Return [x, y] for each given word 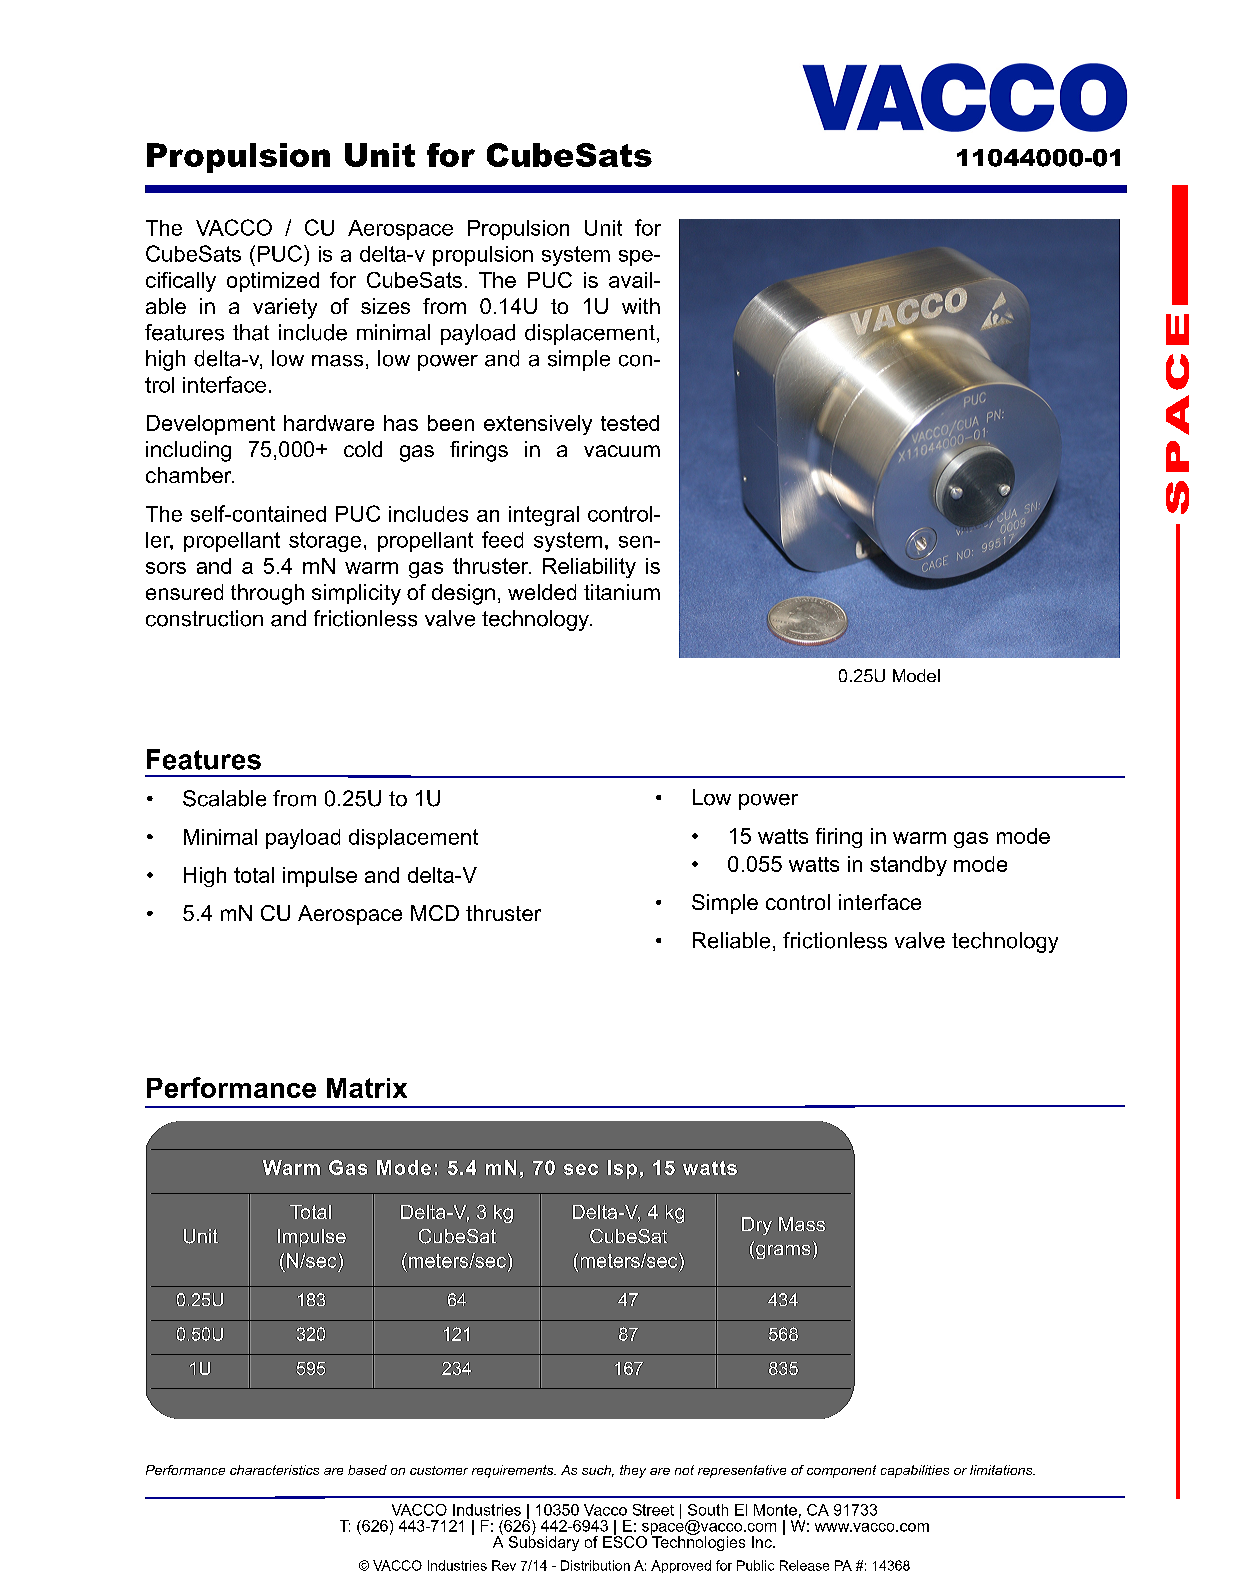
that [251, 332]
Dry [757, 1226]
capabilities [915, 1471]
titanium [622, 592]
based [367, 1470]
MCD [435, 913]
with [641, 306]
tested [630, 423]
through [267, 594]
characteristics [274, 1470]
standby [908, 866]
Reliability [589, 568]
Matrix [367, 1088]
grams [783, 1252]
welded [542, 592]
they [633, 1471]
